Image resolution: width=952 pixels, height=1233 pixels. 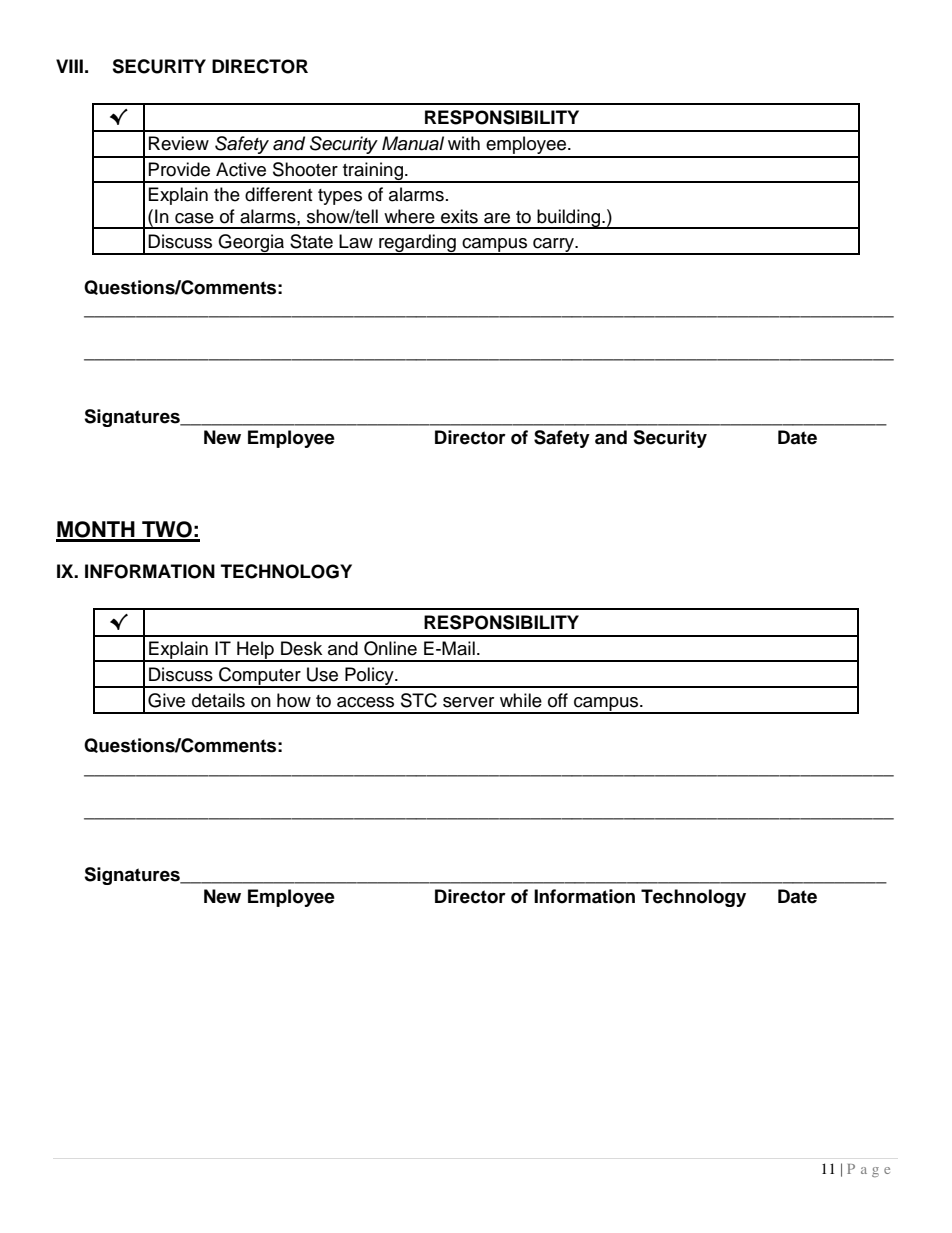 What do you see at coordinates (417, 244) in the document?
I see `regarding` at bounding box center [417, 244].
